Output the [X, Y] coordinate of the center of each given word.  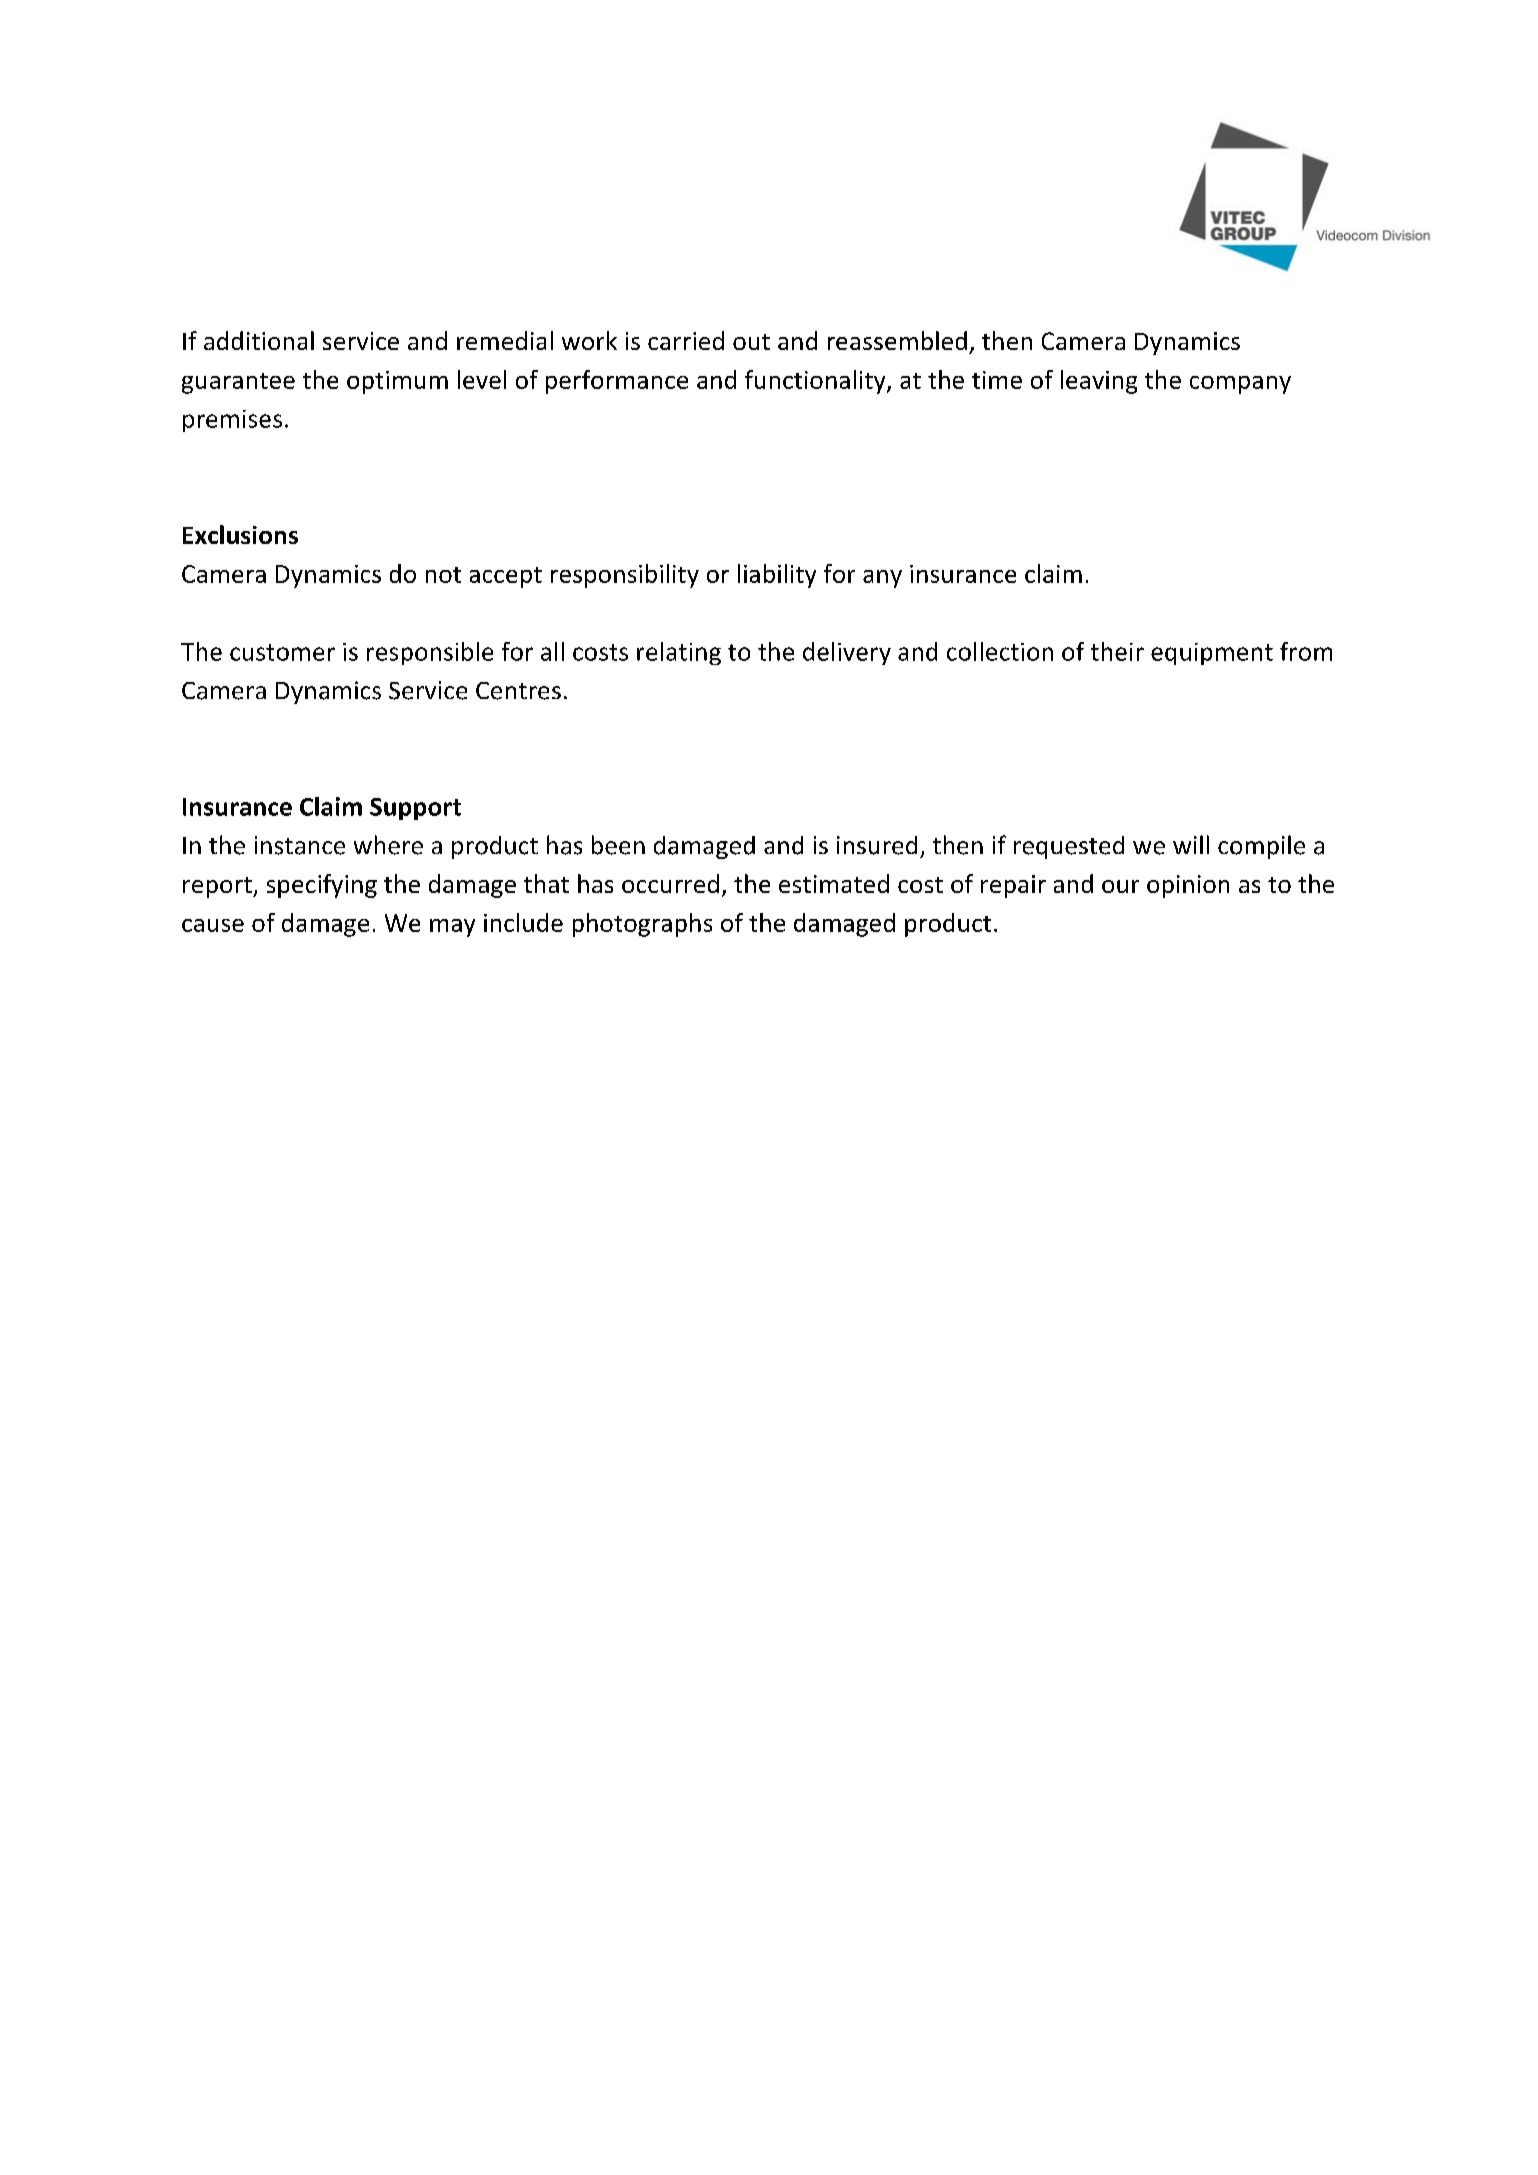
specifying [322, 886]
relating [679, 653]
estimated [834, 883]
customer [282, 652]
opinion [1188, 886]
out [751, 342]
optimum [397, 382]
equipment [1212, 654]
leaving [1099, 382]
